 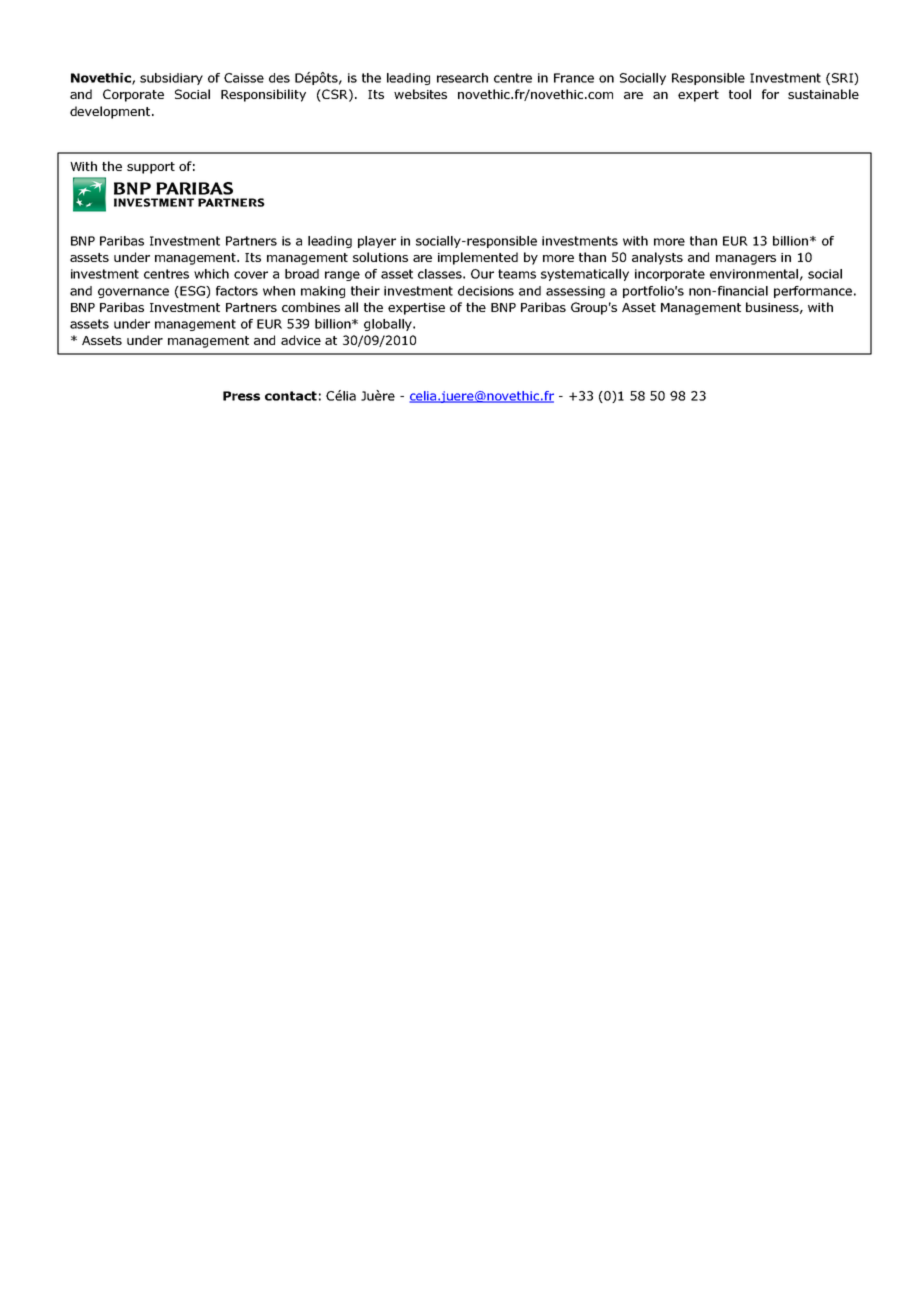 What do you see at coordinates (377, 242) in the page?
I see `player` at bounding box center [377, 242].
